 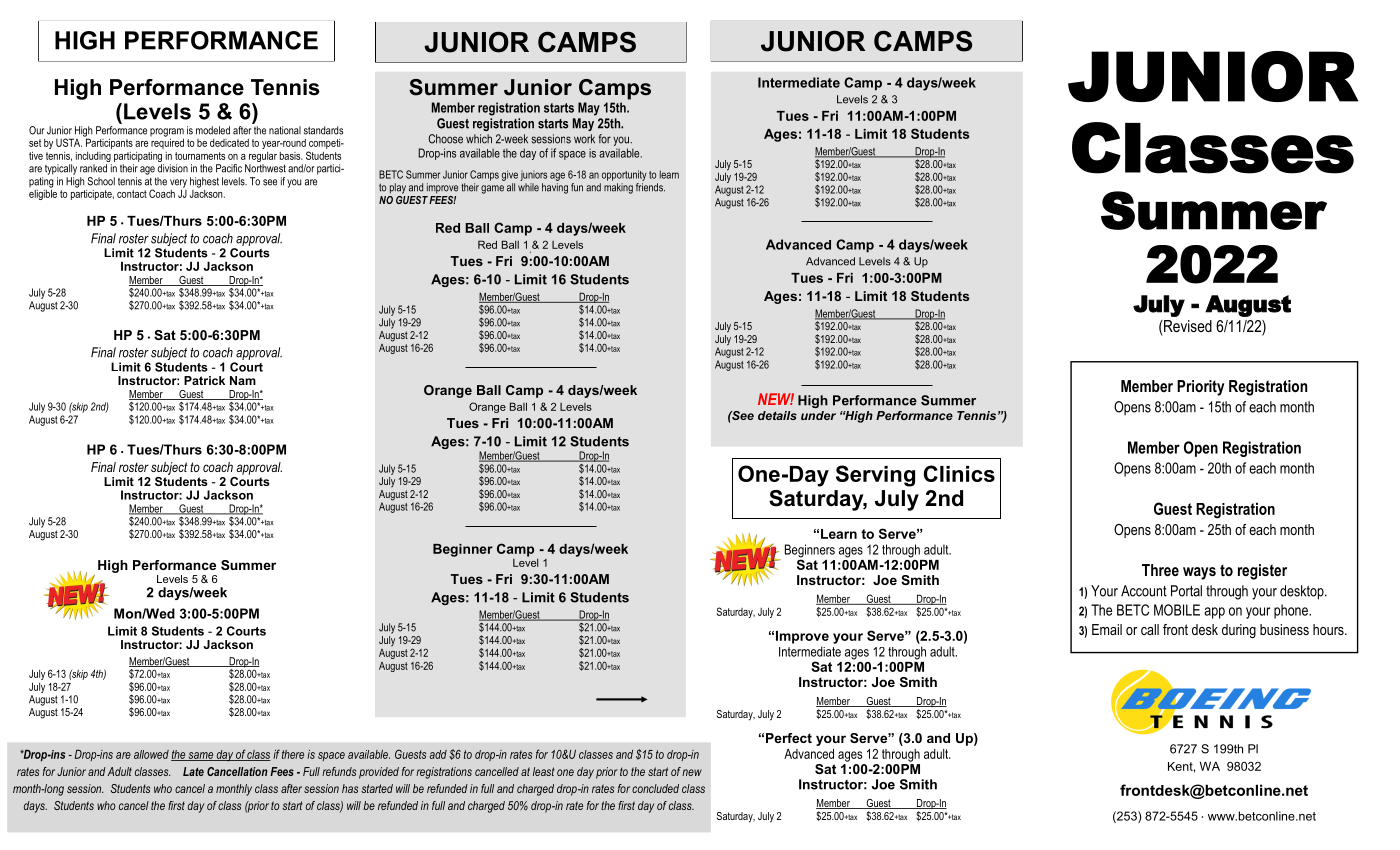 I want to click on concluded, so click(x=655, y=788).
